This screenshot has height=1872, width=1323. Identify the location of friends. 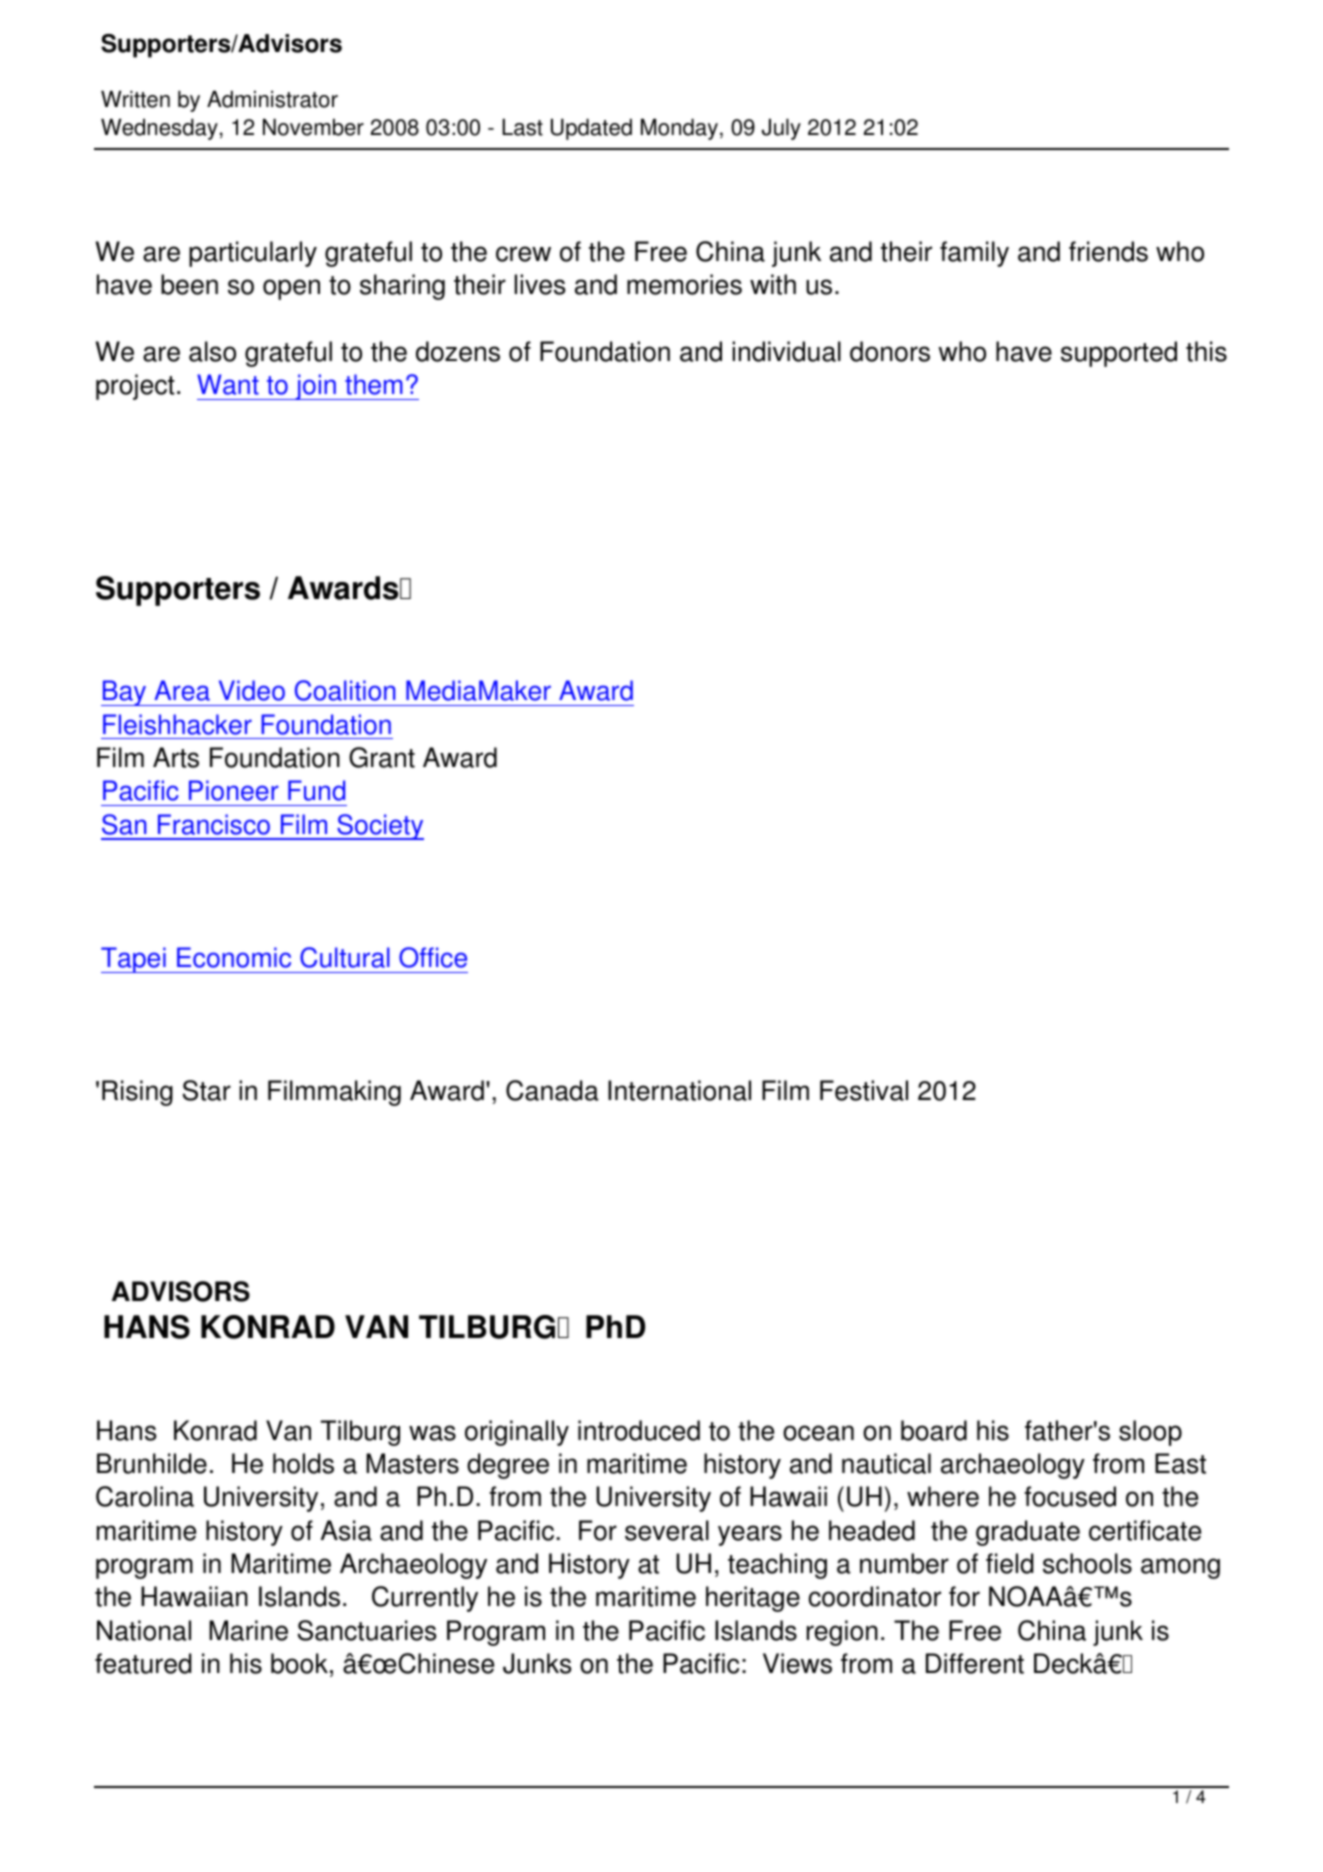
(1108, 251).
